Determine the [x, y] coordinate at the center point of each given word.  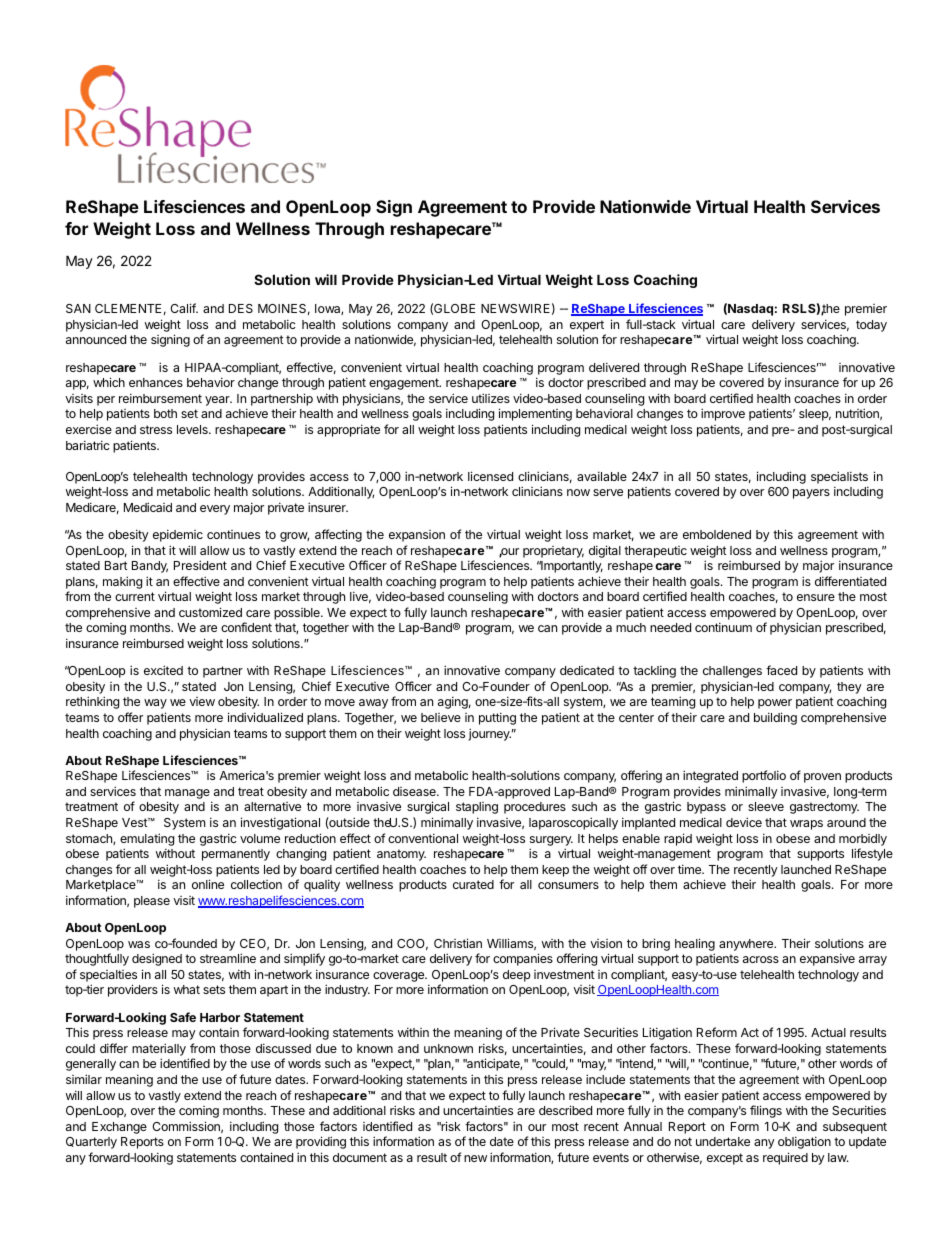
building [775, 718]
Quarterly [91, 1143]
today [871, 326]
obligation [804, 1142]
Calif [184, 308]
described [565, 1110]
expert [587, 326]
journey [489, 734]
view [202, 701]
